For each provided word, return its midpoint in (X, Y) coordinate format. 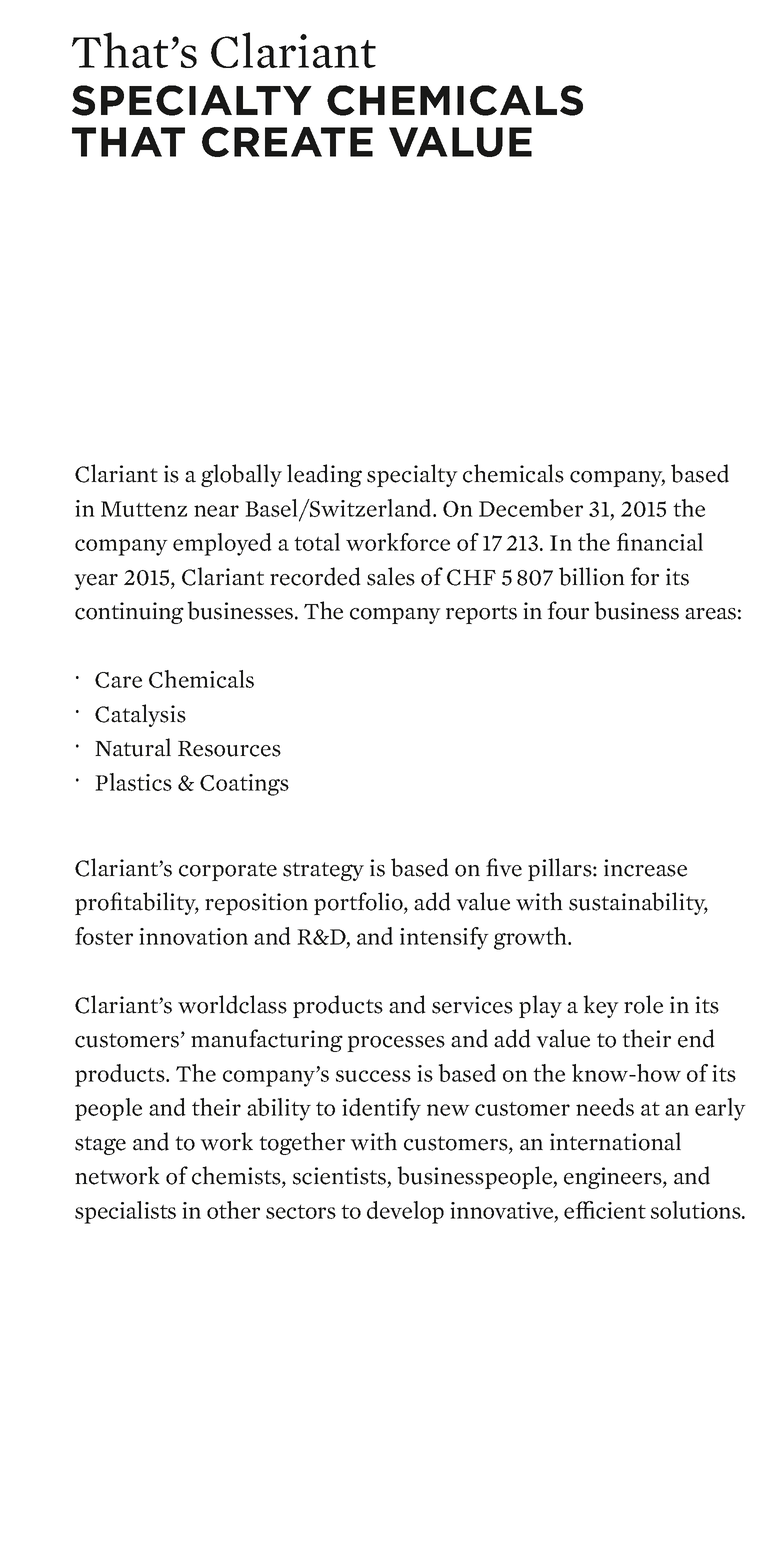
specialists (125, 1212)
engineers (614, 1178)
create (287, 142)
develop (405, 1212)
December (531, 508)
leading (324, 475)
